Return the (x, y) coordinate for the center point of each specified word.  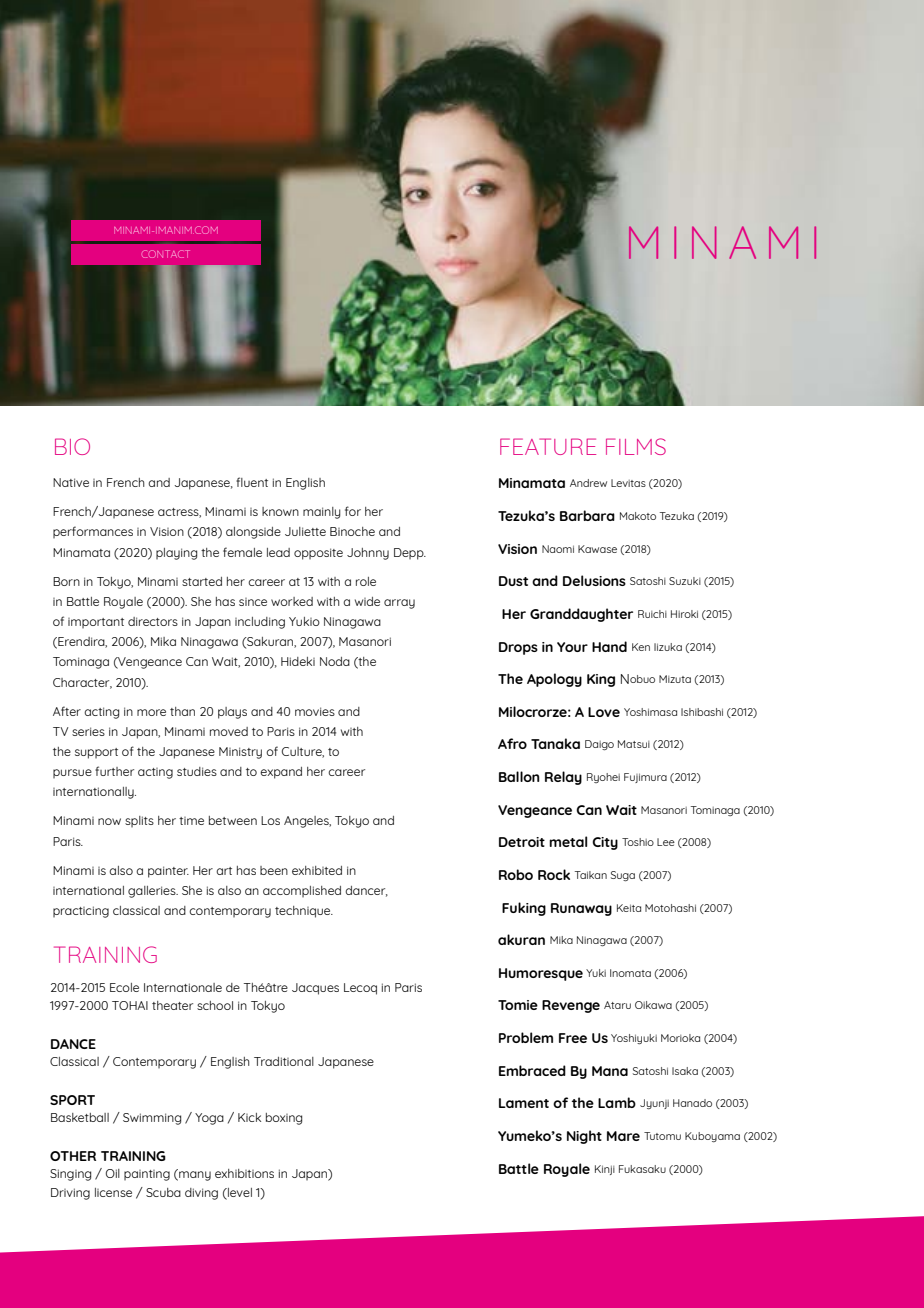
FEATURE (548, 446)
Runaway (581, 909)
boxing (284, 1119)
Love (604, 712)
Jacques (315, 989)
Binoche (352, 531)
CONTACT (166, 254)
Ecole (124, 987)
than (182, 711)
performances (93, 532)
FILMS (636, 446)
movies (315, 711)
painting (147, 1175)
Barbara (587, 515)
